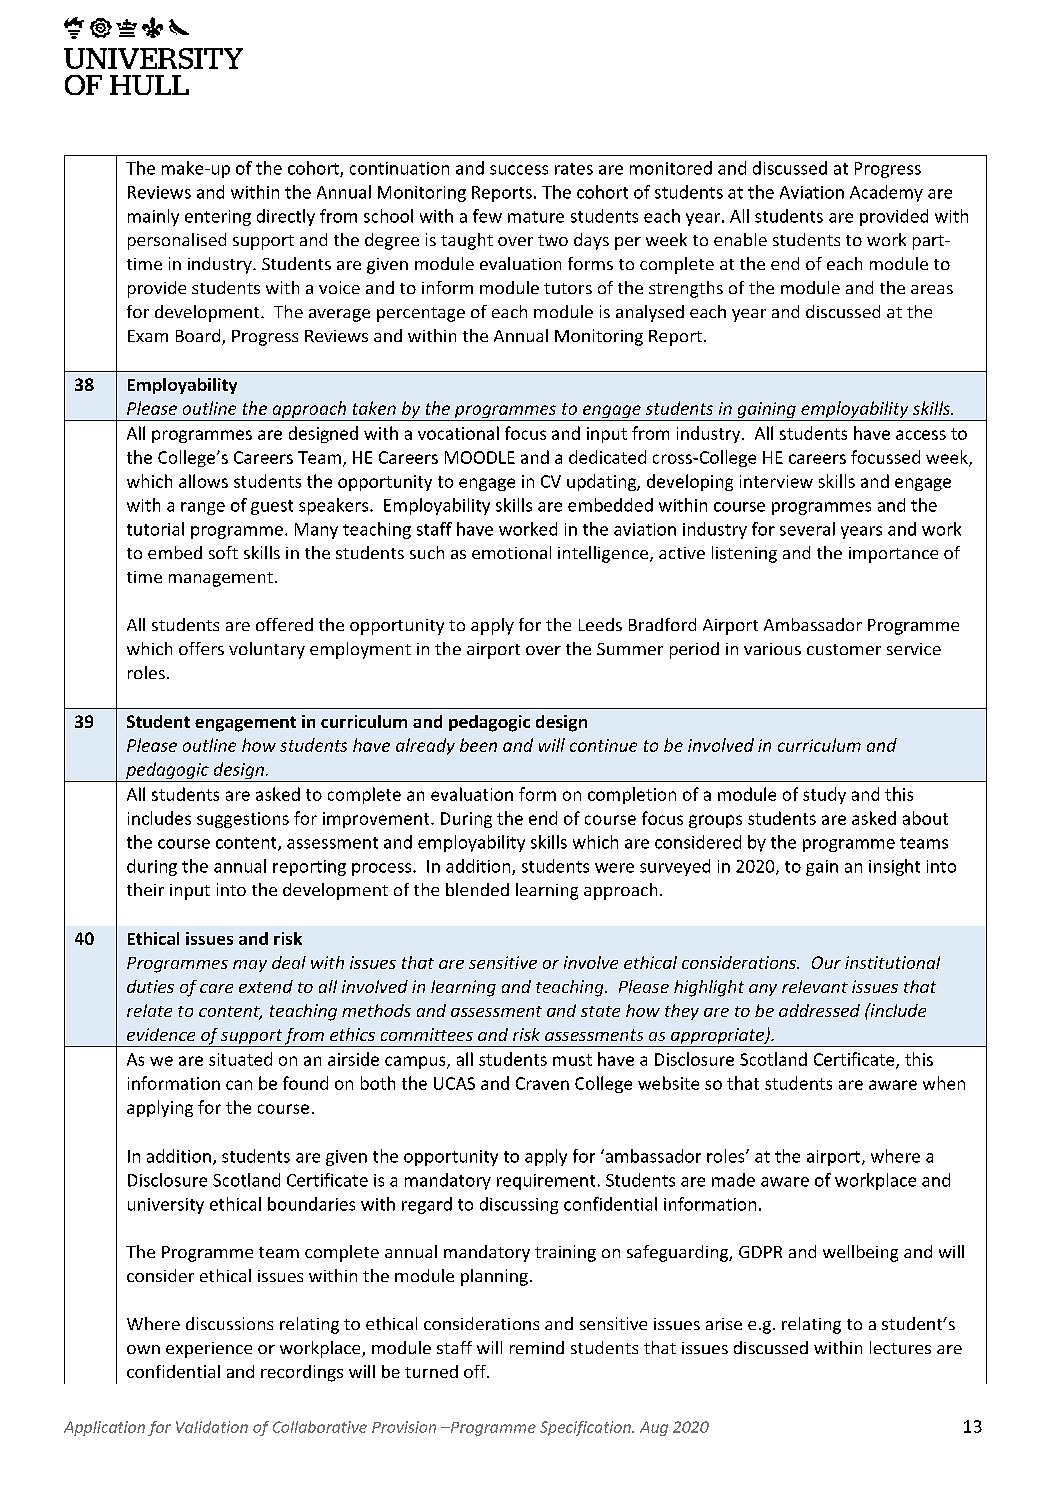  Describe the element at coordinates (886, 193) in the screenshot. I see `Academy` at that location.
